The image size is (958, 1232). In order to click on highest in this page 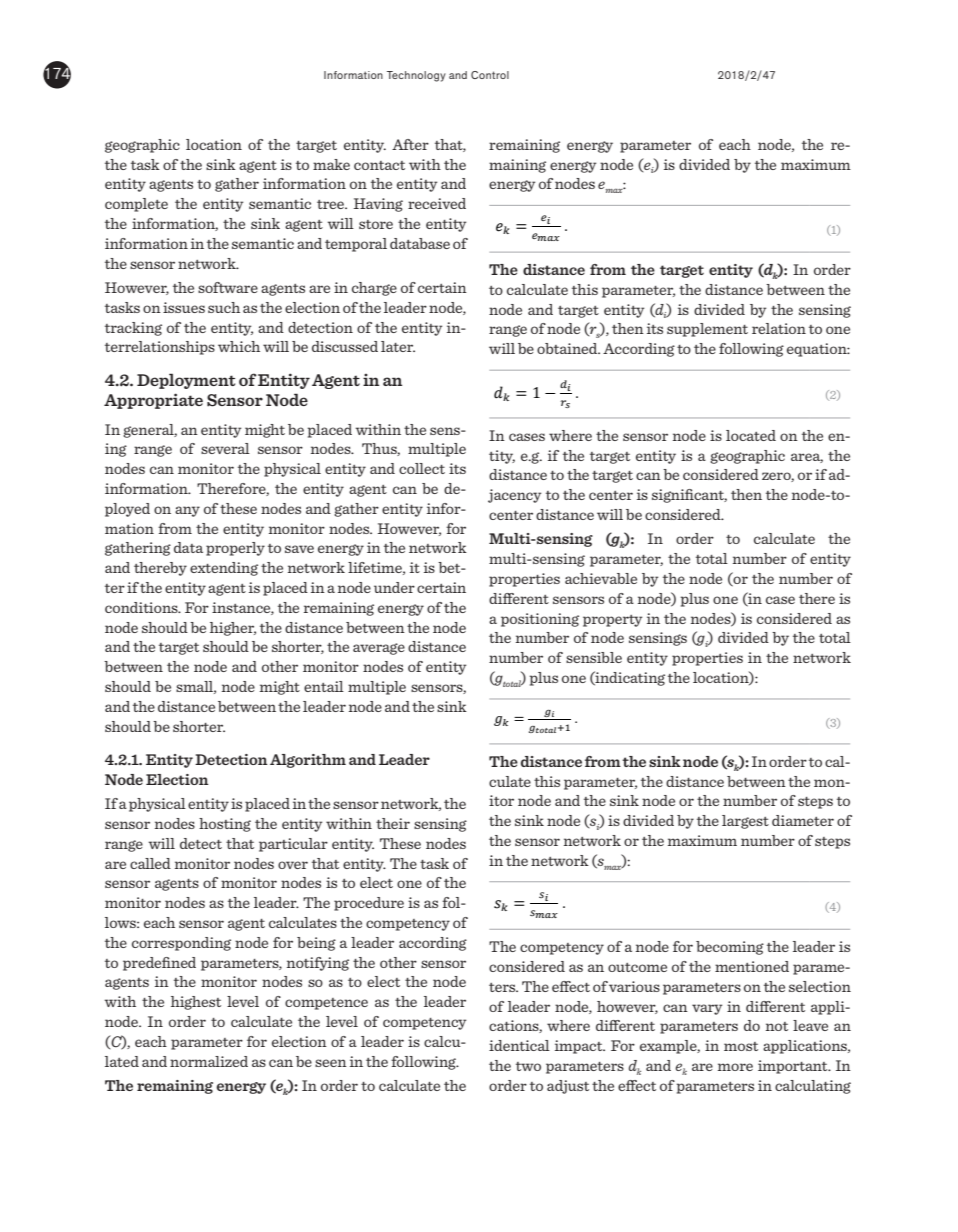, I will do `click(196, 1003)`.
